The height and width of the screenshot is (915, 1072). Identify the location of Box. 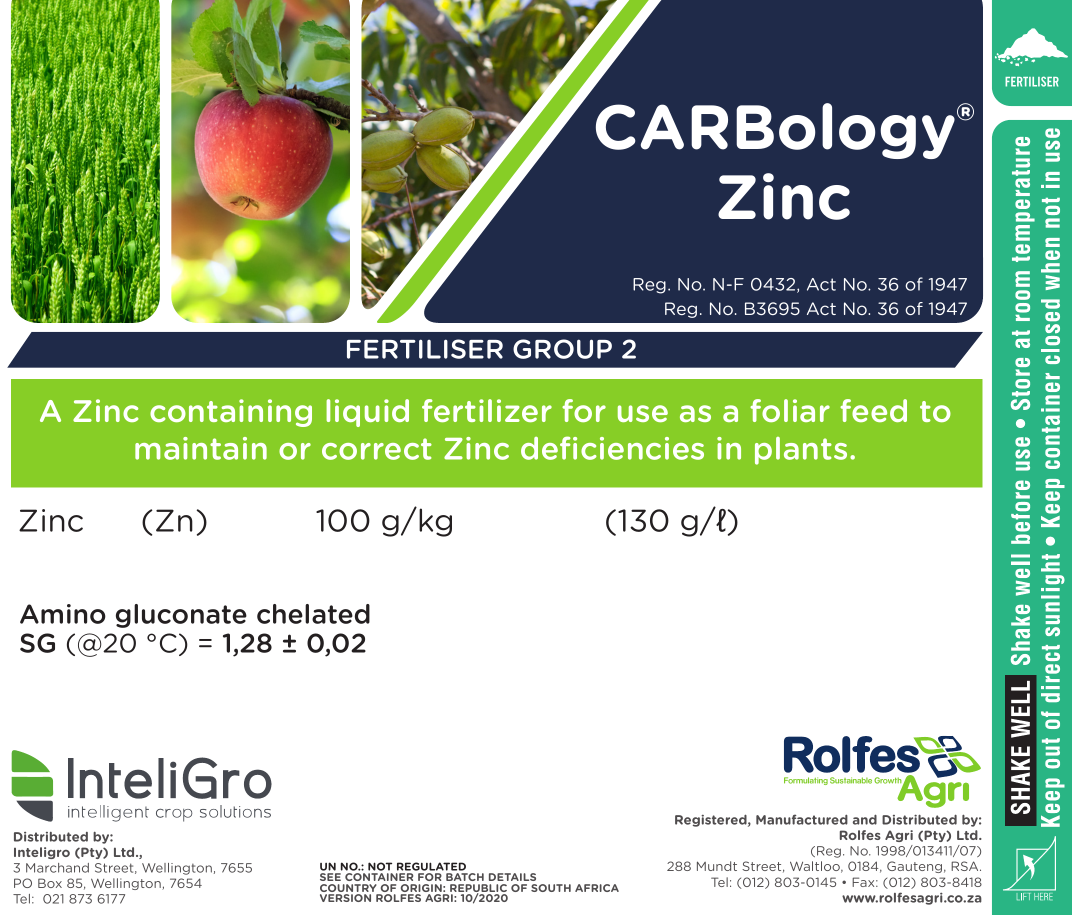
(50, 883).
